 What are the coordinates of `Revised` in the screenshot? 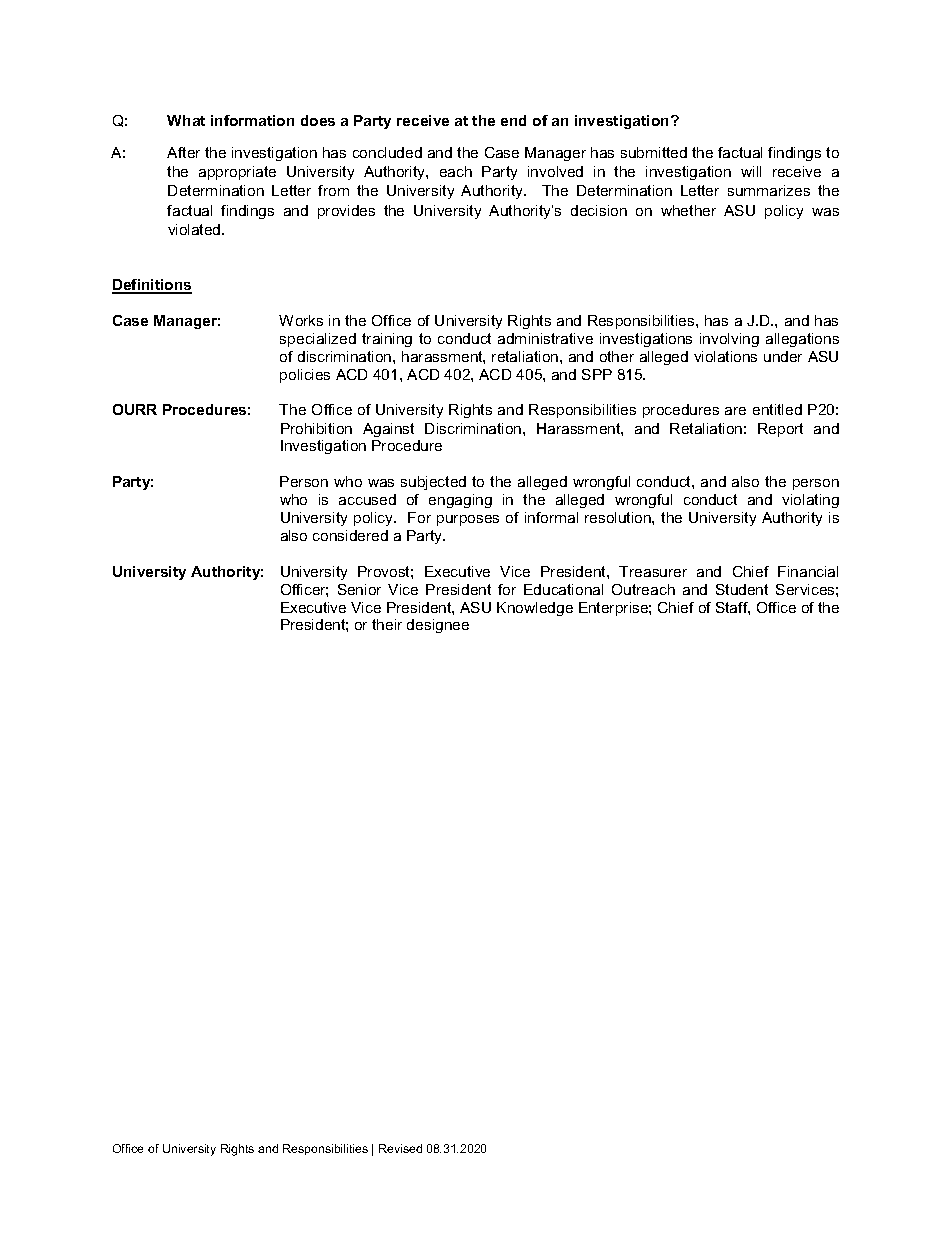 It's located at (400, 1148).
